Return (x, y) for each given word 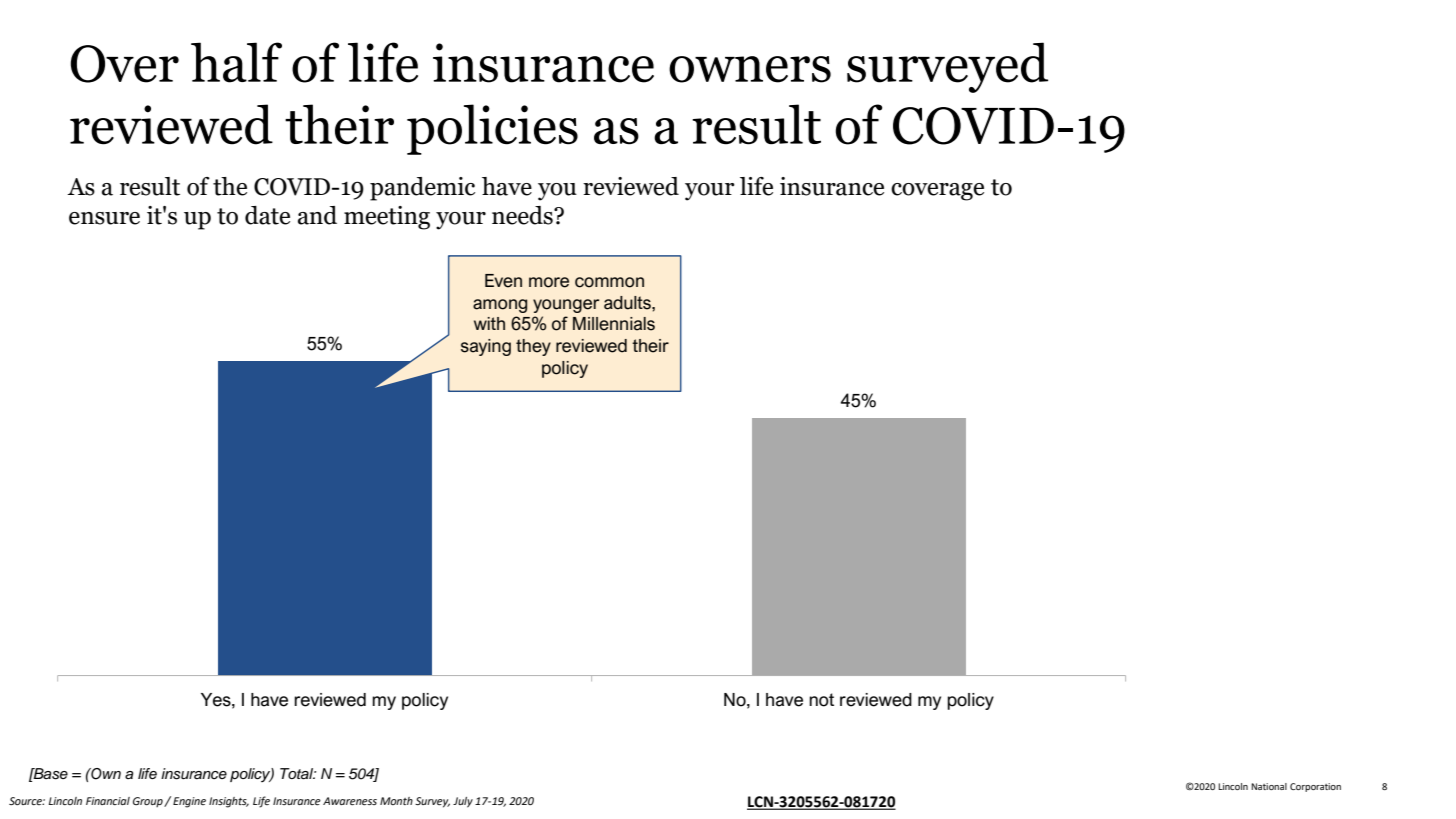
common (609, 282)
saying (486, 347)
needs (523, 215)
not (821, 700)
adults (628, 303)
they (533, 347)
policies (492, 129)
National (1269, 786)
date (267, 215)
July (463, 802)
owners (750, 69)
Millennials (614, 324)
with (489, 323)
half (236, 62)
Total (298, 774)
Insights (229, 802)
